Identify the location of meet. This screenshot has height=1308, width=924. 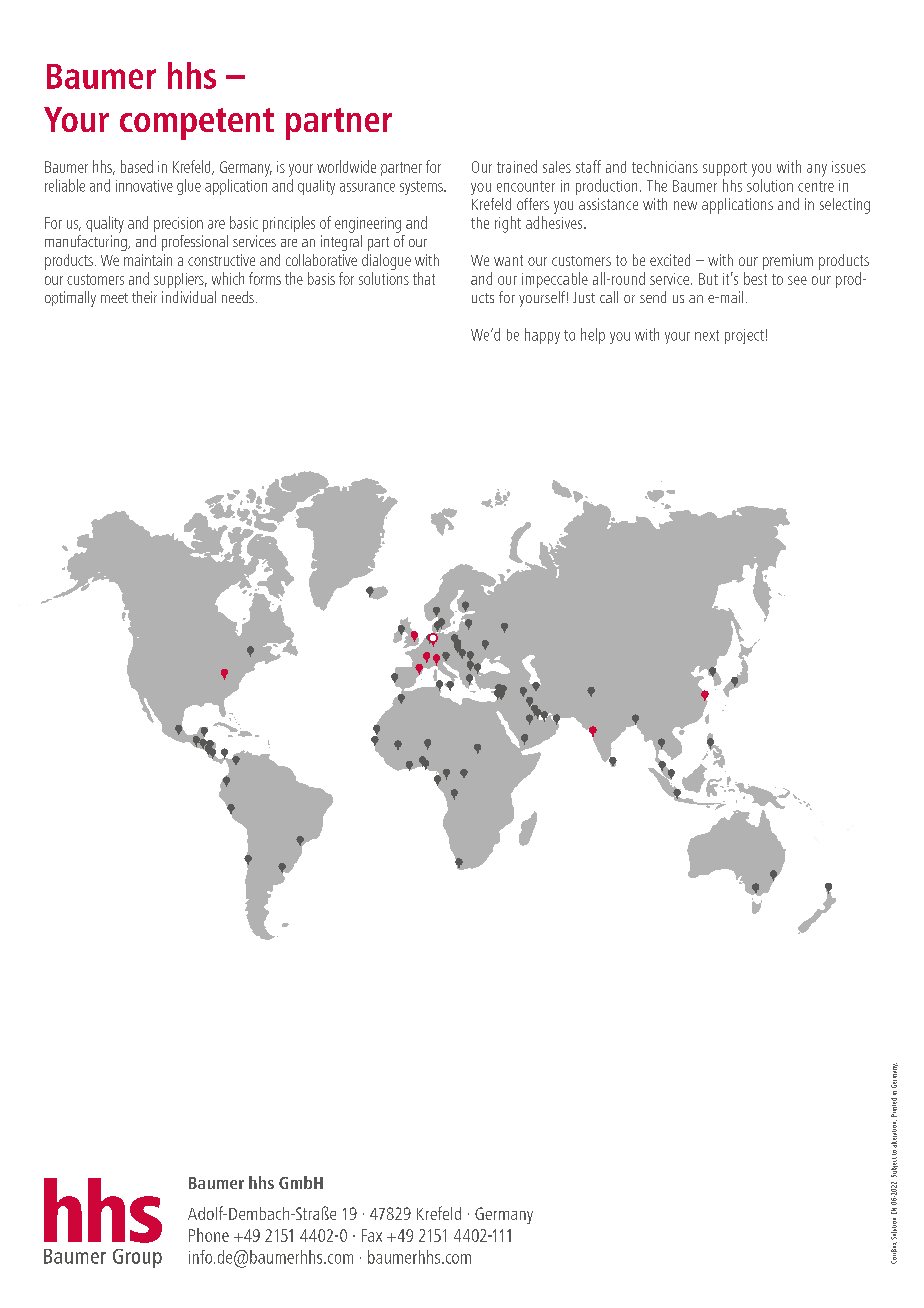
(114, 298).
